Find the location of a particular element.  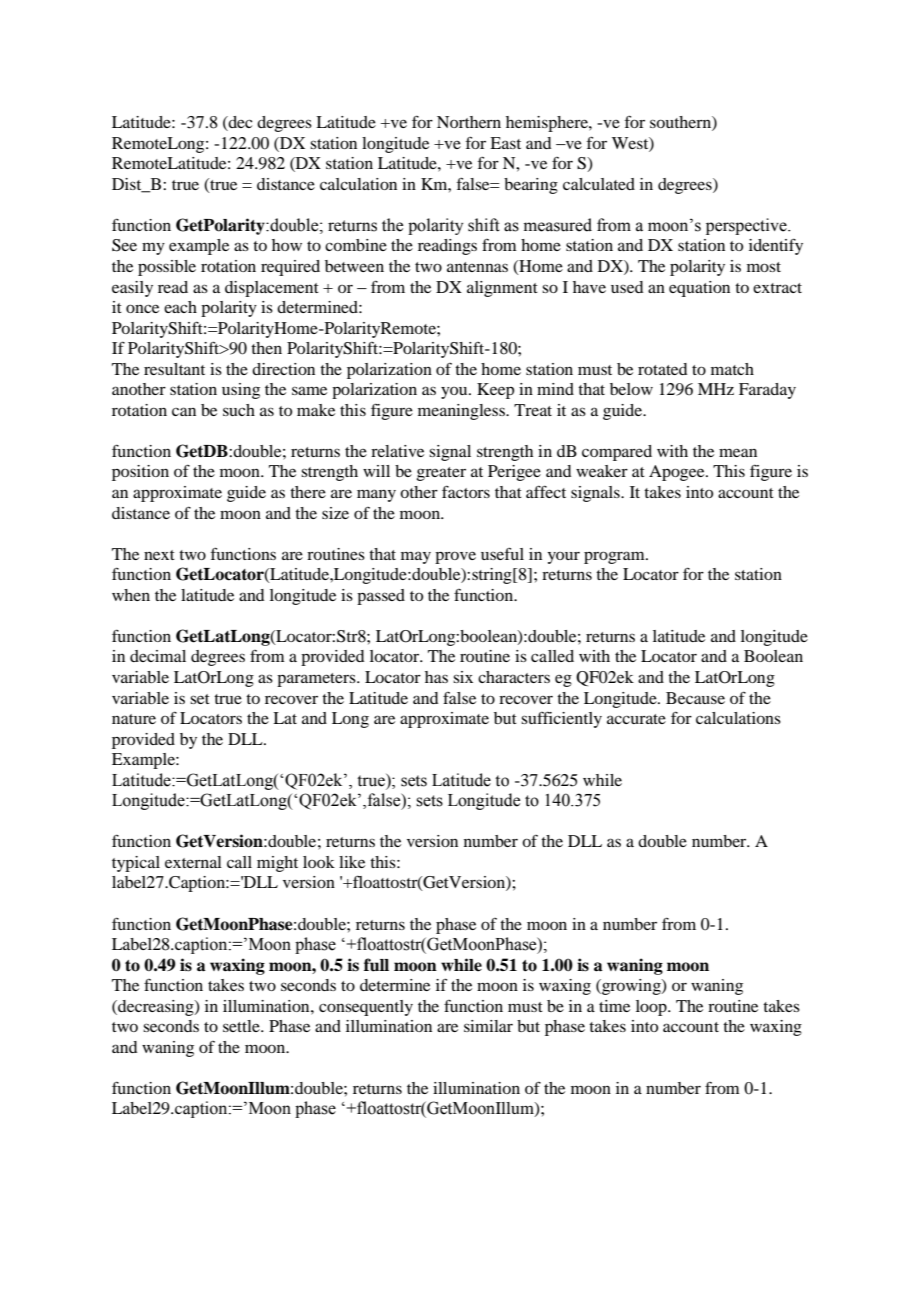

calculated is located at coordinates (599, 184).
